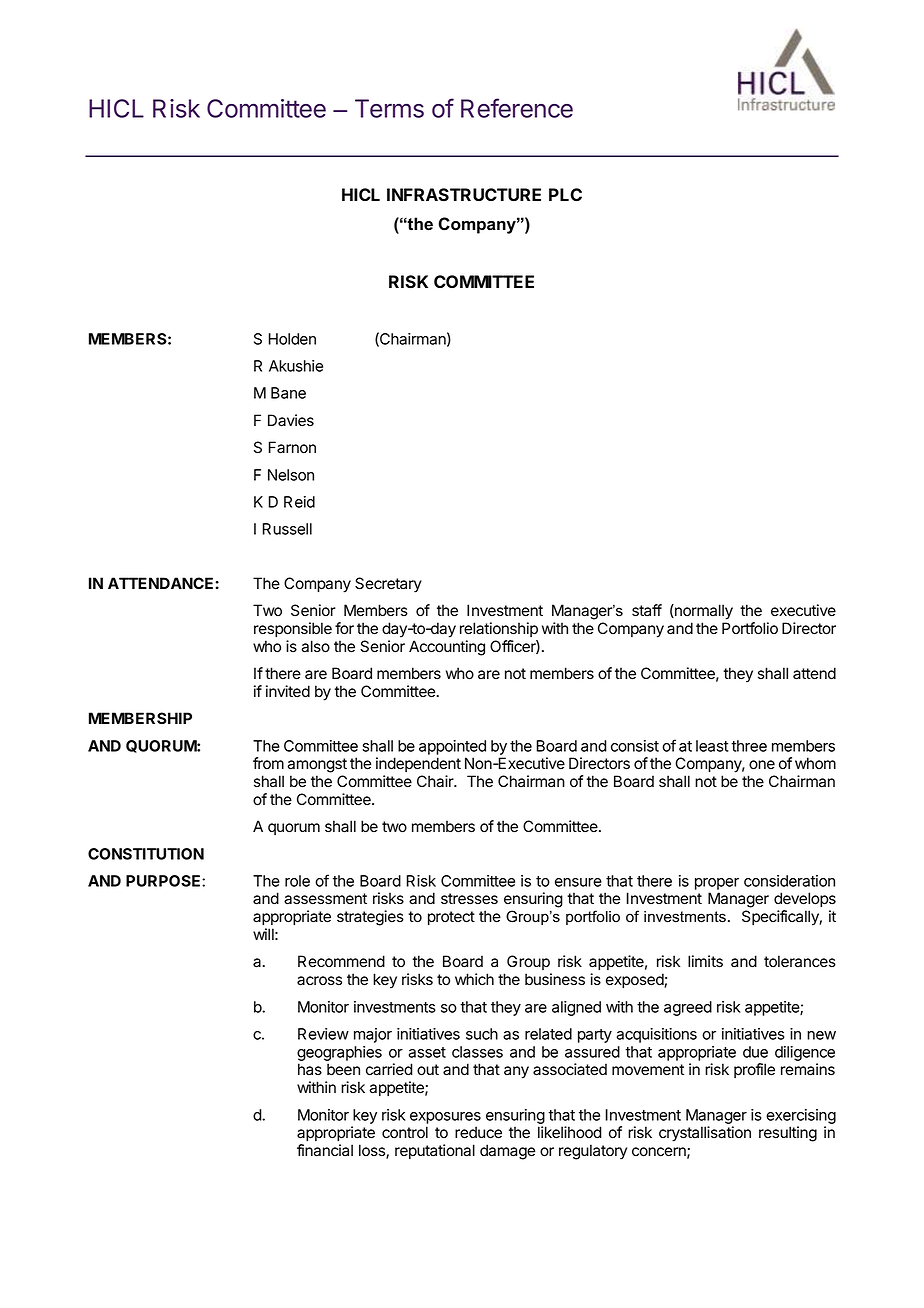 This screenshot has height=1308, width=924. What do you see at coordinates (647, 610) in the screenshot?
I see `staff` at bounding box center [647, 610].
